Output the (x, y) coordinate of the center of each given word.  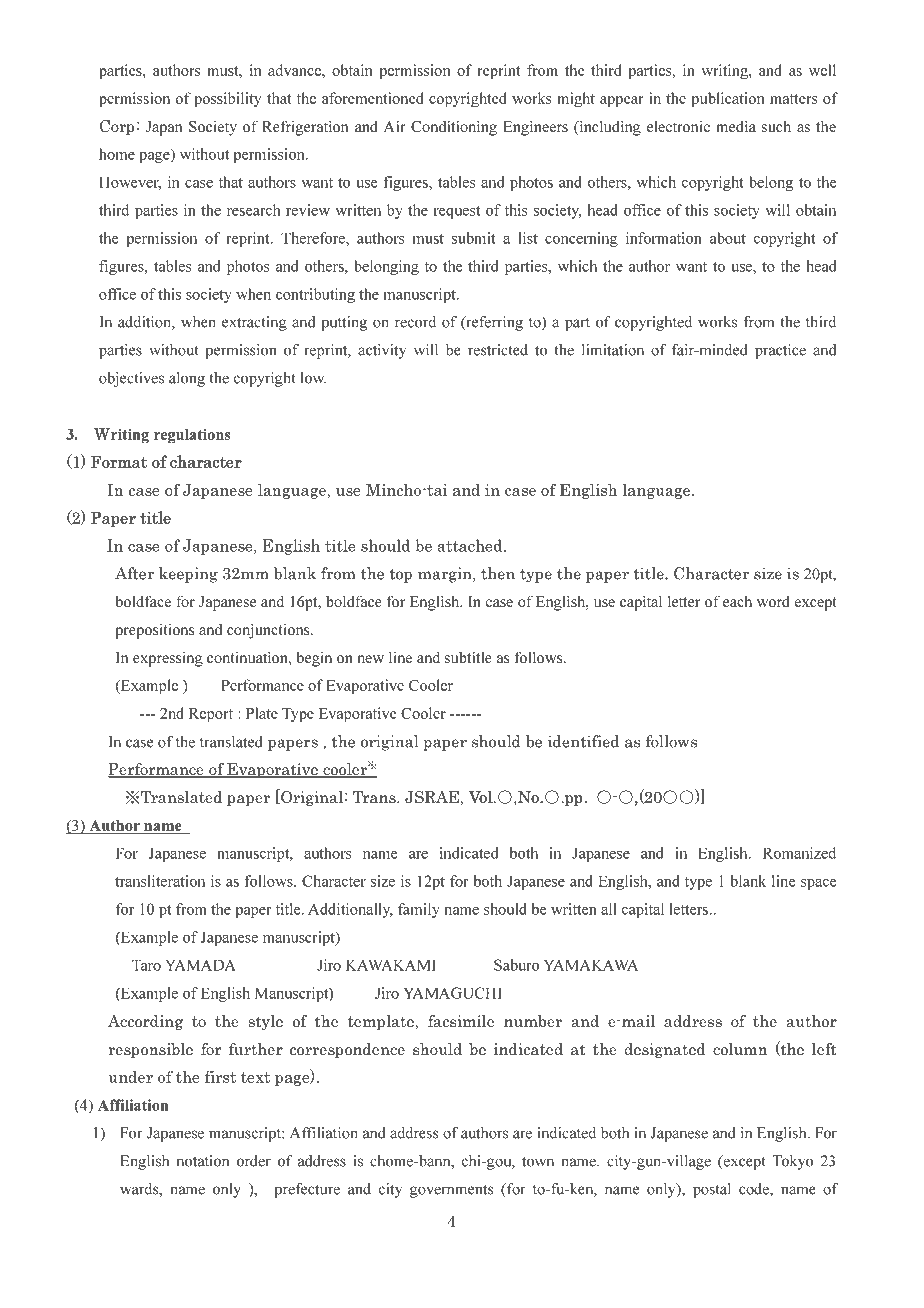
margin (446, 575)
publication (728, 100)
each (737, 601)
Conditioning (454, 128)
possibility (227, 100)
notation (203, 1161)
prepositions (155, 631)
